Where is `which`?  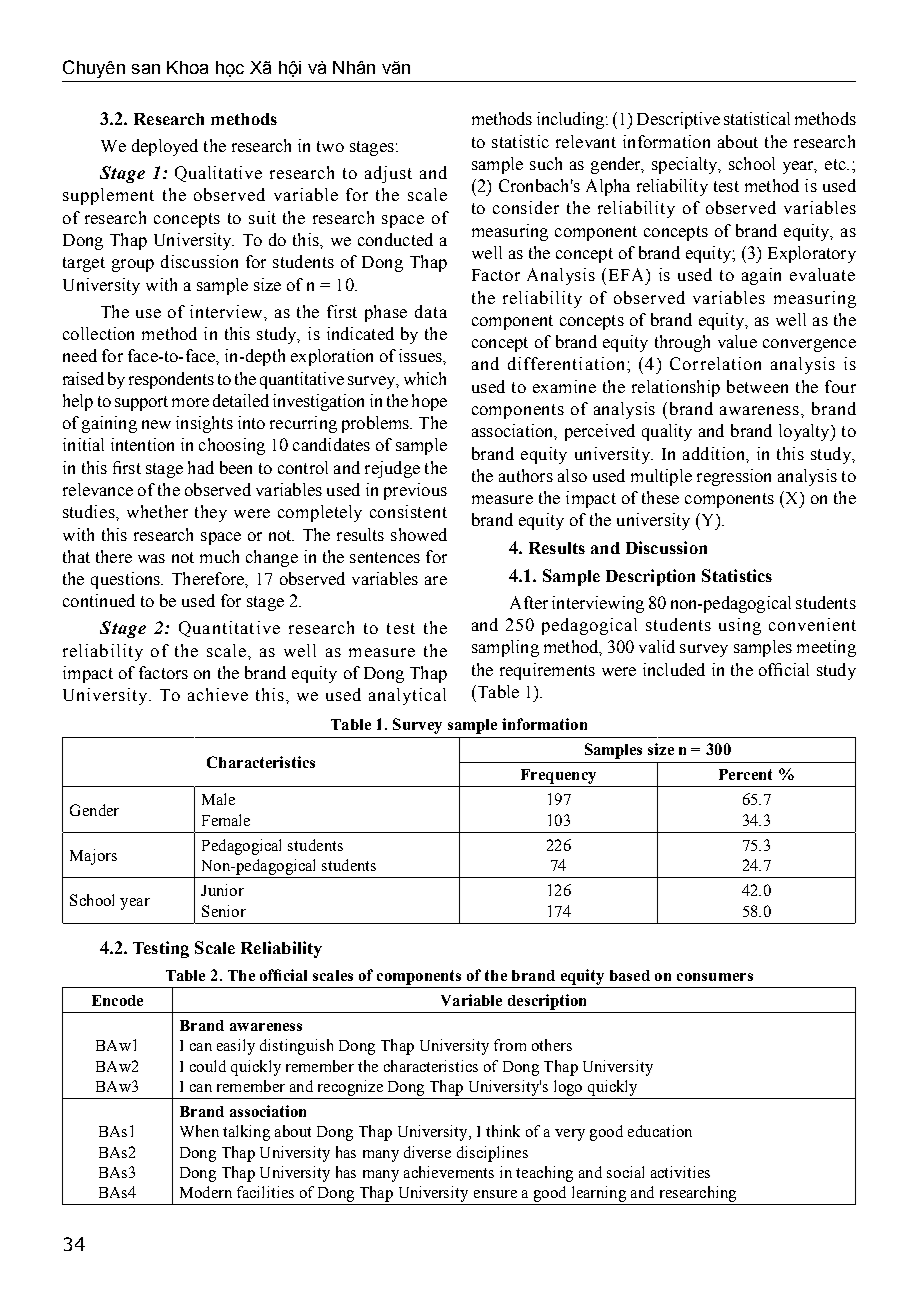
which is located at coordinates (425, 378).
